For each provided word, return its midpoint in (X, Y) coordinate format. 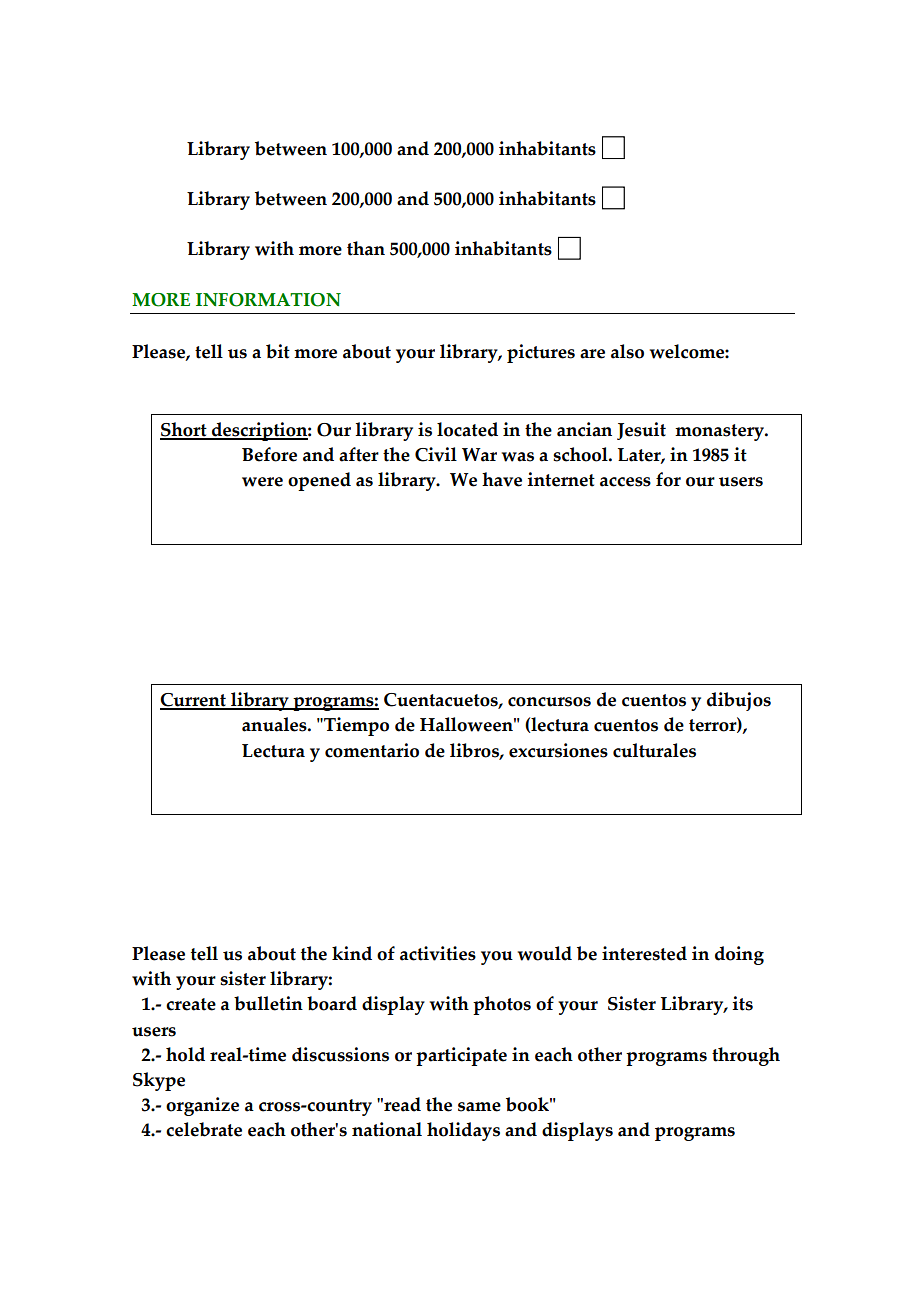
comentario (372, 750)
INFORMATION (268, 300)
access (625, 482)
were (262, 482)
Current (194, 701)
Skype (159, 1081)
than (366, 248)
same (479, 1107)
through (746, 1056)
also (627, 351)
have (502, 479)
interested (644, 953)
